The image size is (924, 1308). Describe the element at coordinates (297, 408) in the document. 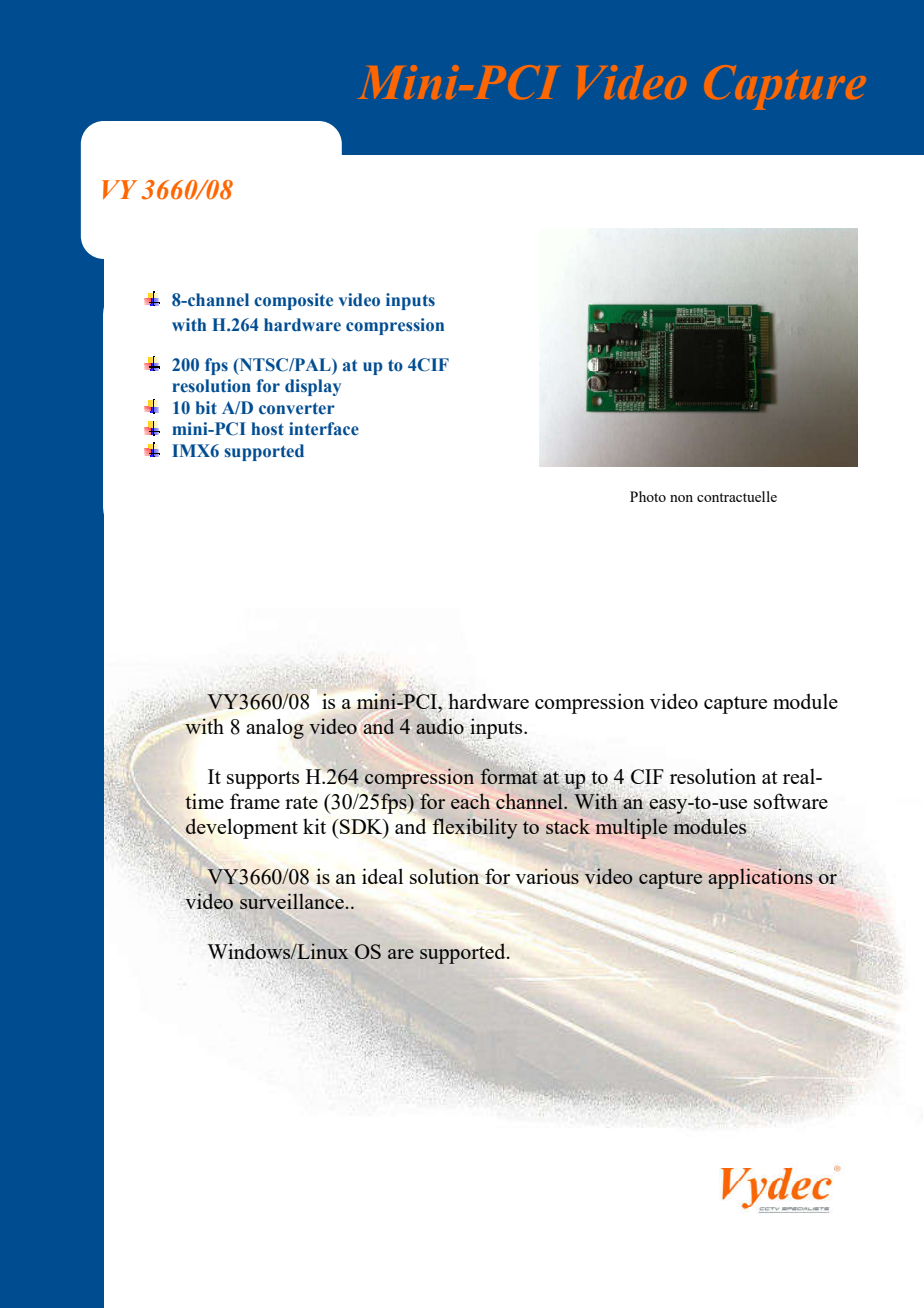

I see `converter` at that location.
